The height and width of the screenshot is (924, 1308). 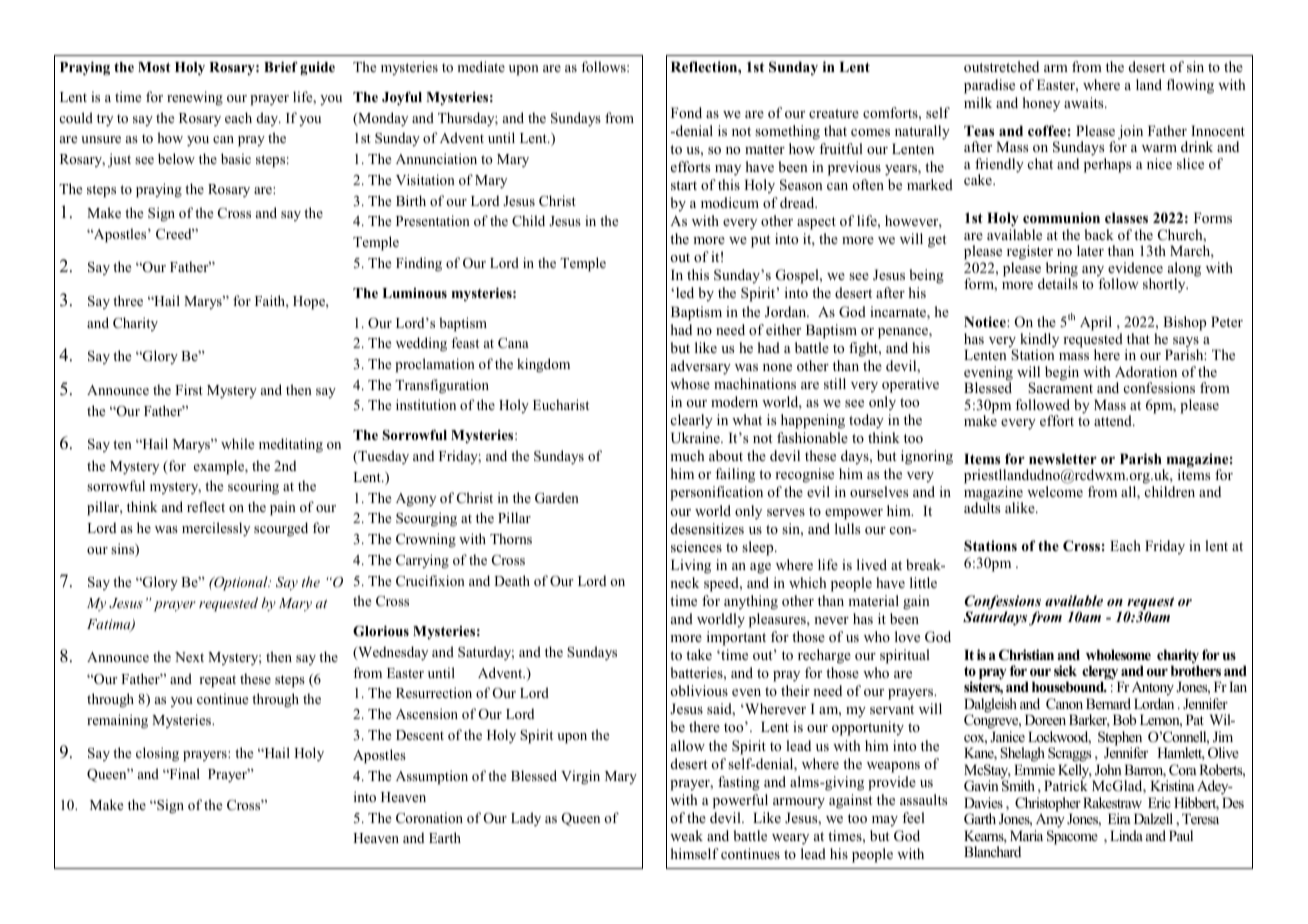 What do you see at coordinates (687, 455) in the screenshot?
I see `much` at bounding box center [687, 455].
